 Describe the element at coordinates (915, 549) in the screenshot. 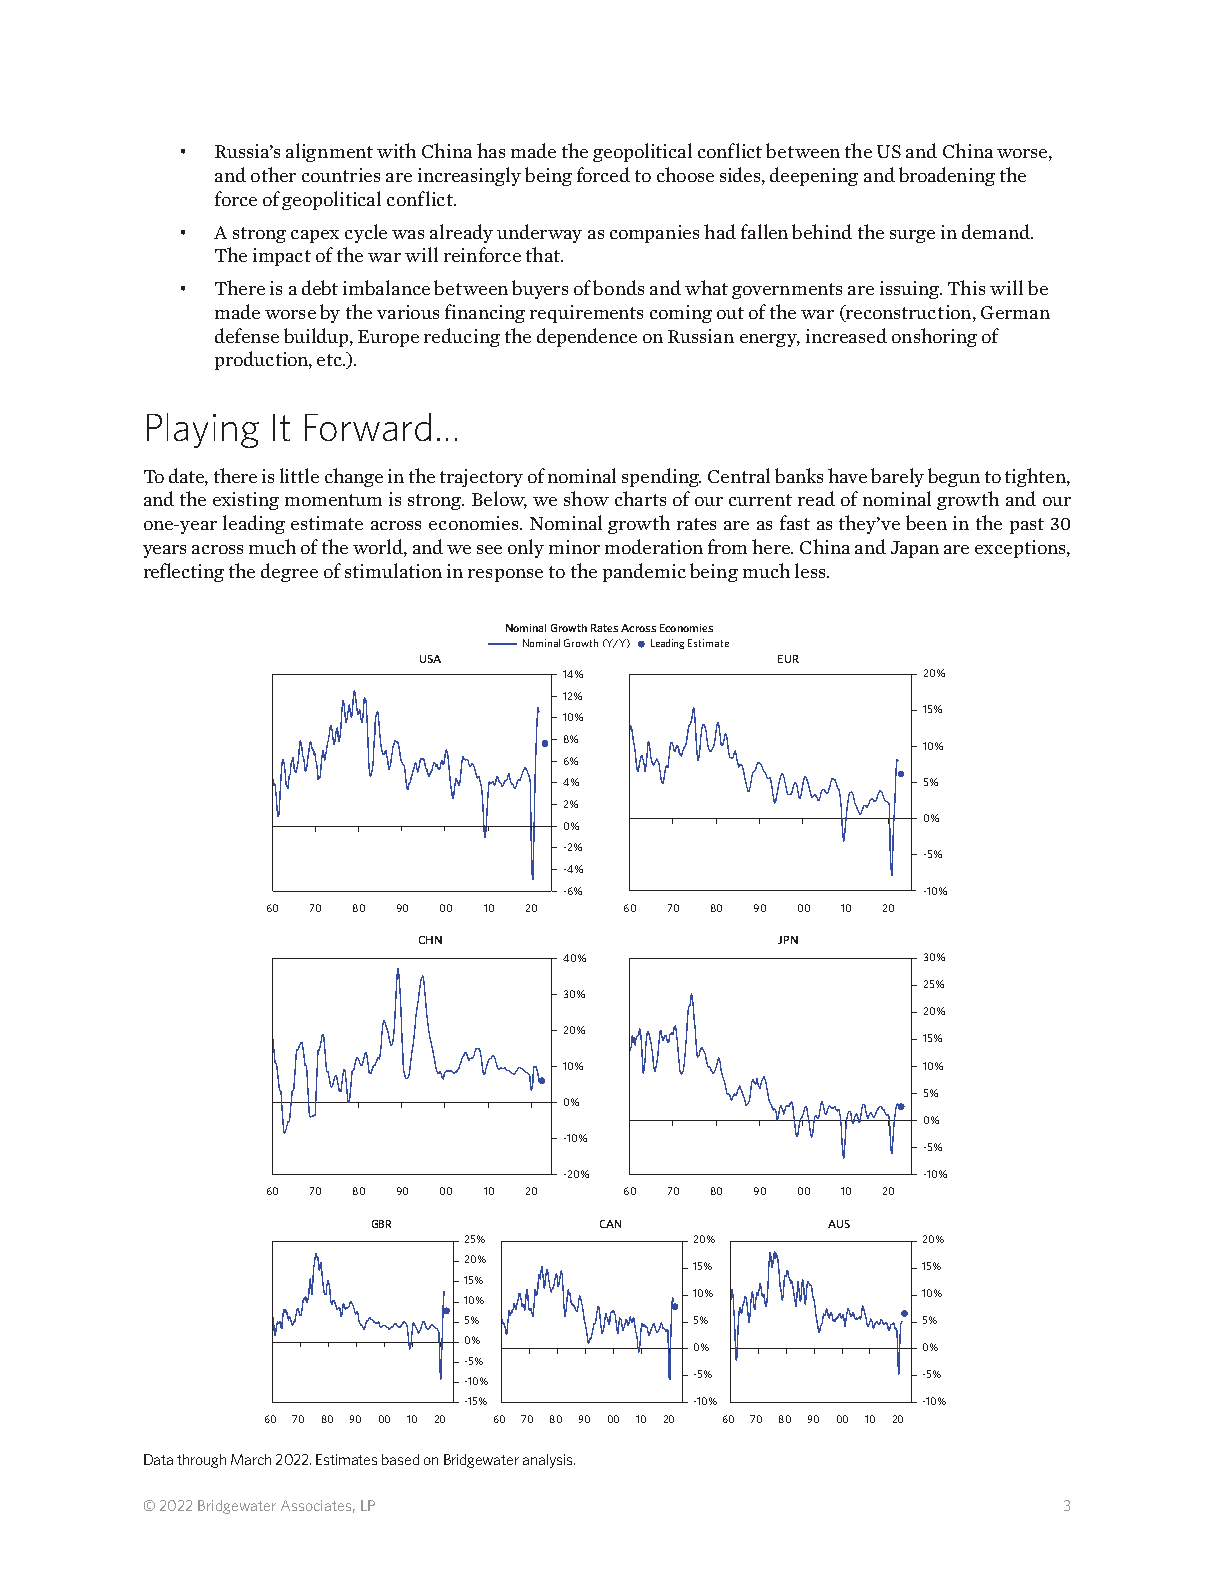

I see `Japan` at that location.
